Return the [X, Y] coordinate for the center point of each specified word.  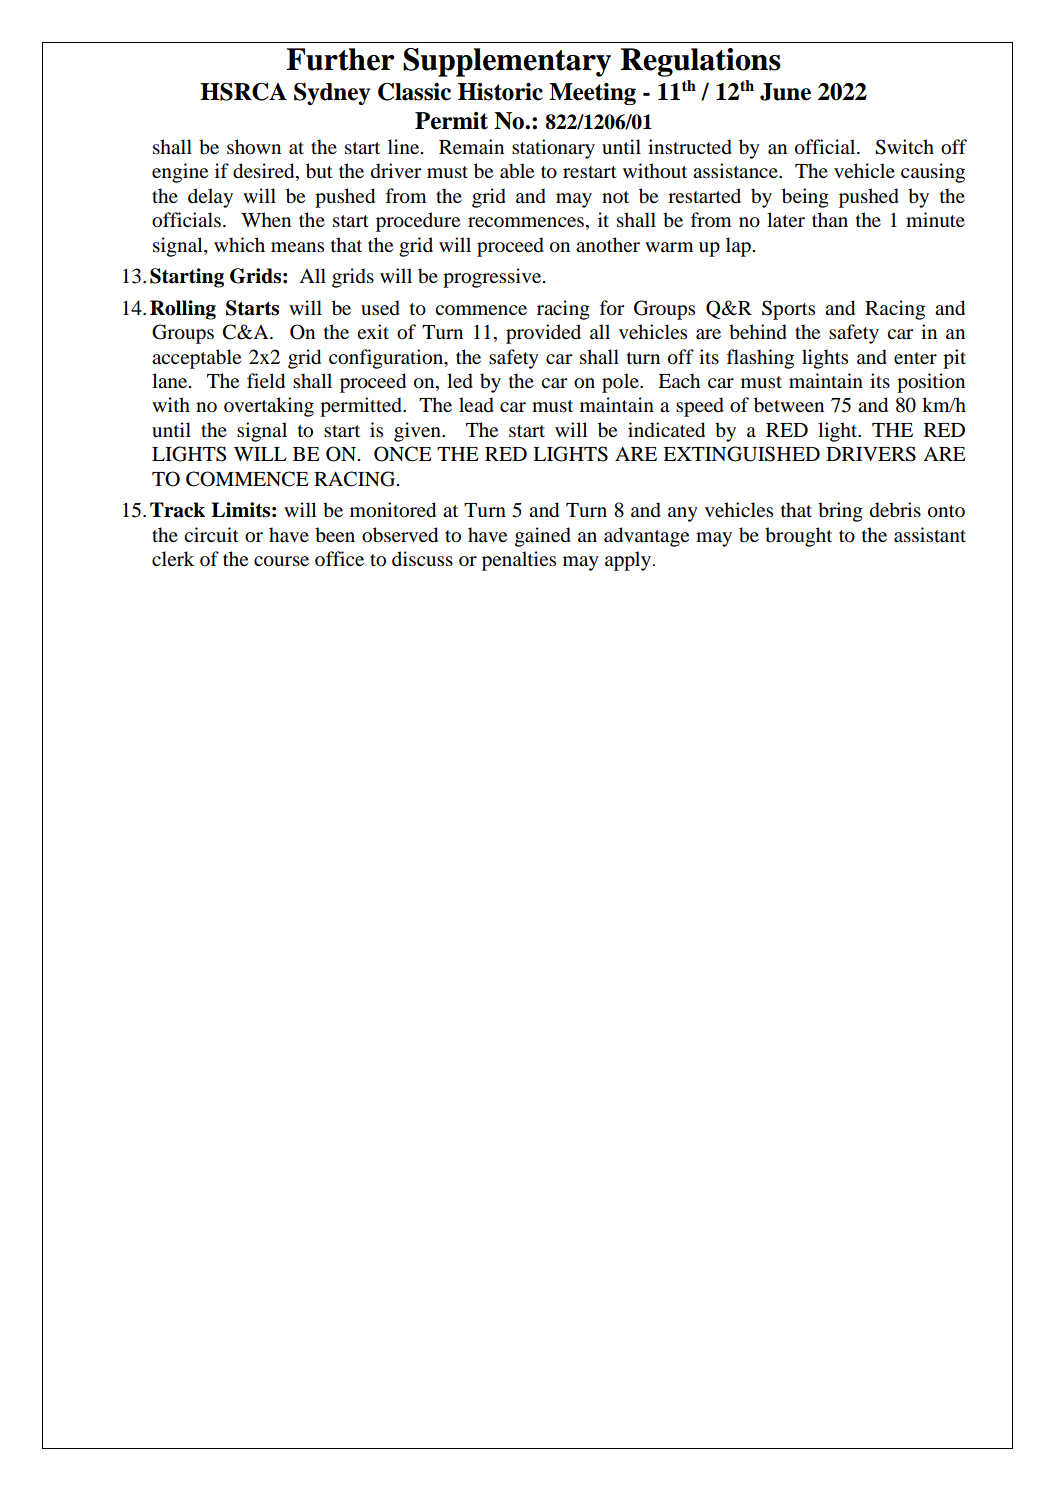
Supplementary [507, 62]
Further [340, 59]
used [380, 308]
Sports [788, 310]
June [785, 92]
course [281, 561]
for [612, 308]
